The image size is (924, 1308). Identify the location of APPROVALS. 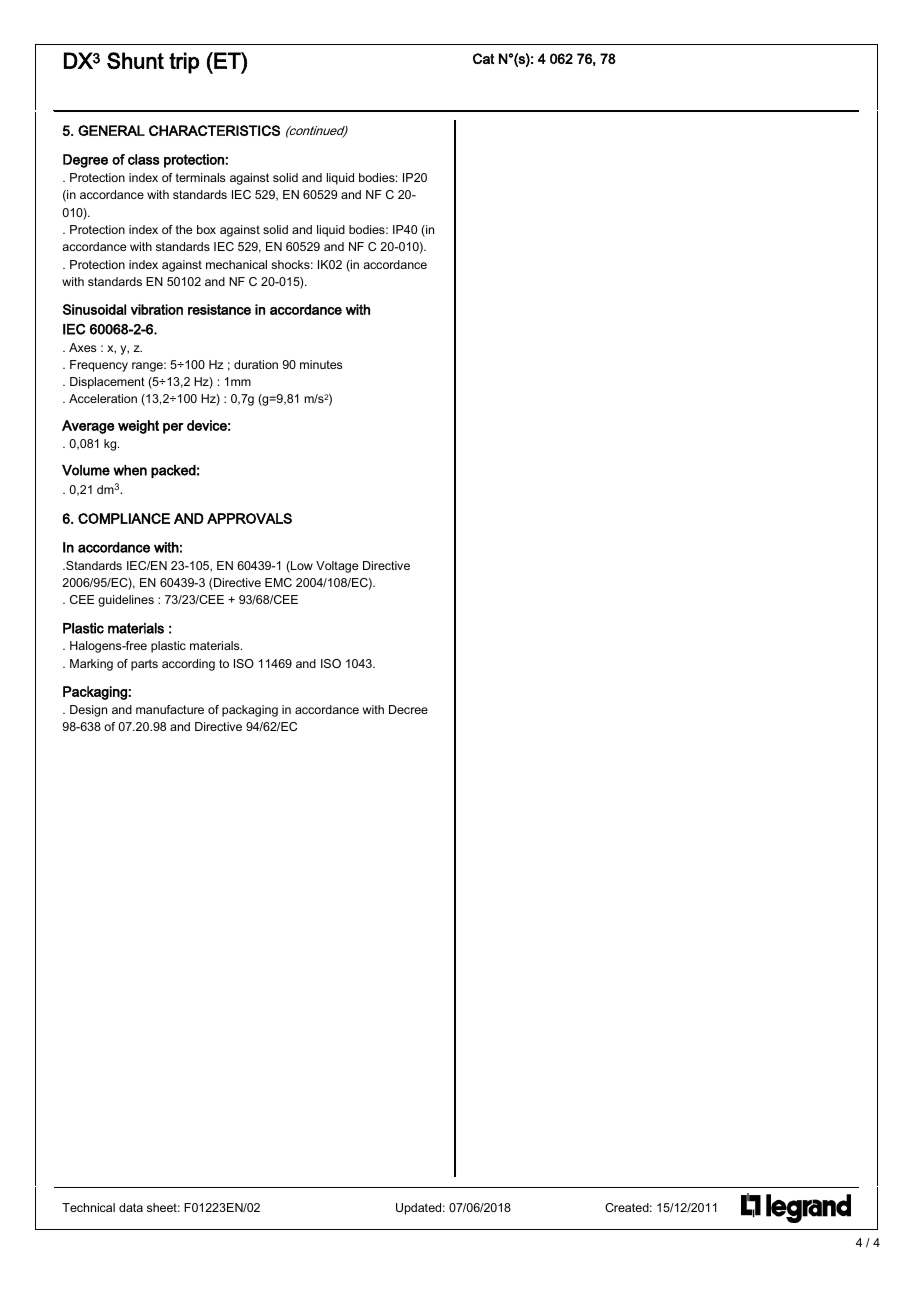
(249, 518).
